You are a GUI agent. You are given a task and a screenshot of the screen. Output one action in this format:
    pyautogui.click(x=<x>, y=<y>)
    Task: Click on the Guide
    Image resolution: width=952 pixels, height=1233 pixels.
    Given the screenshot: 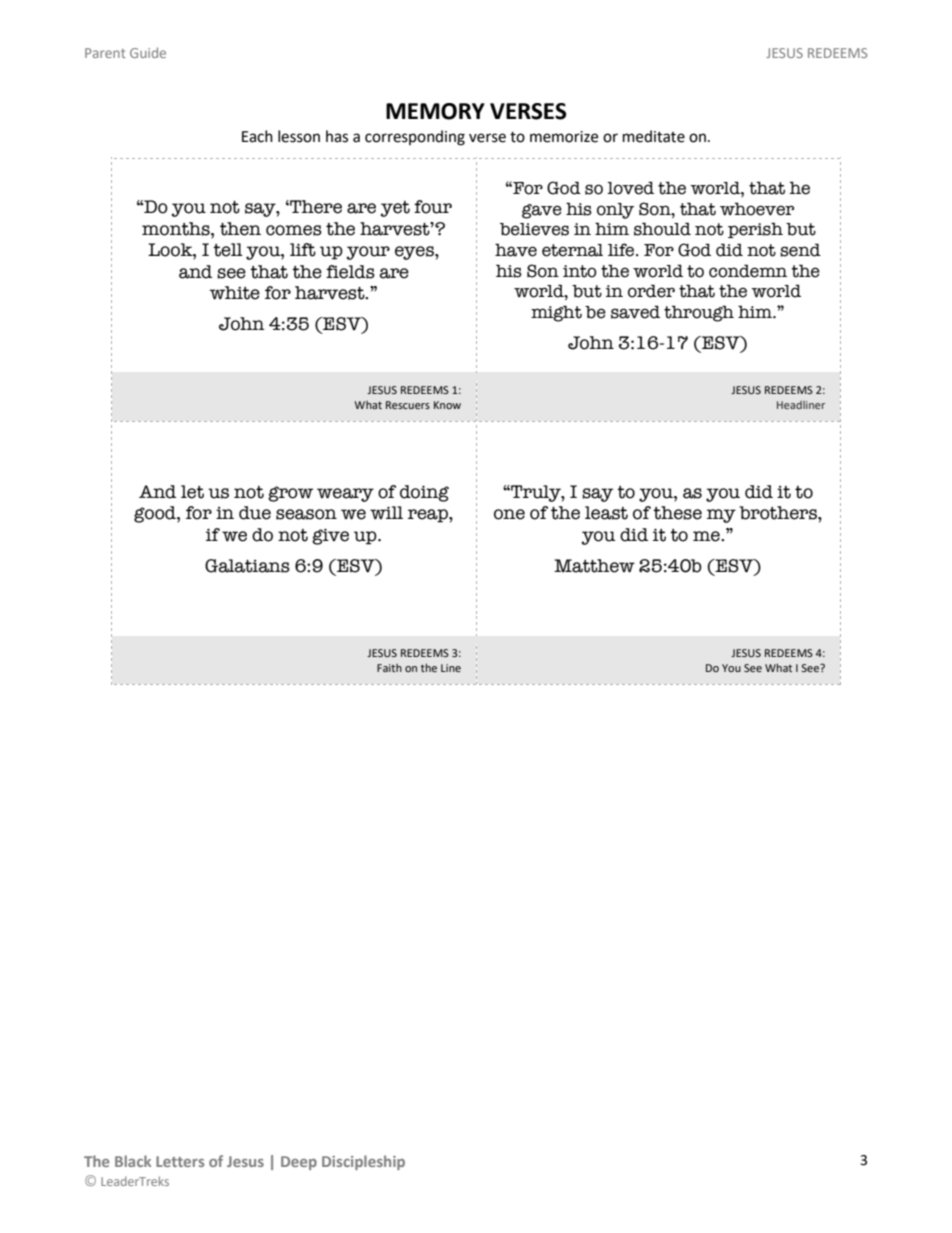 What is the action you would take?
    pyautogui.click(x=148, y=52)
